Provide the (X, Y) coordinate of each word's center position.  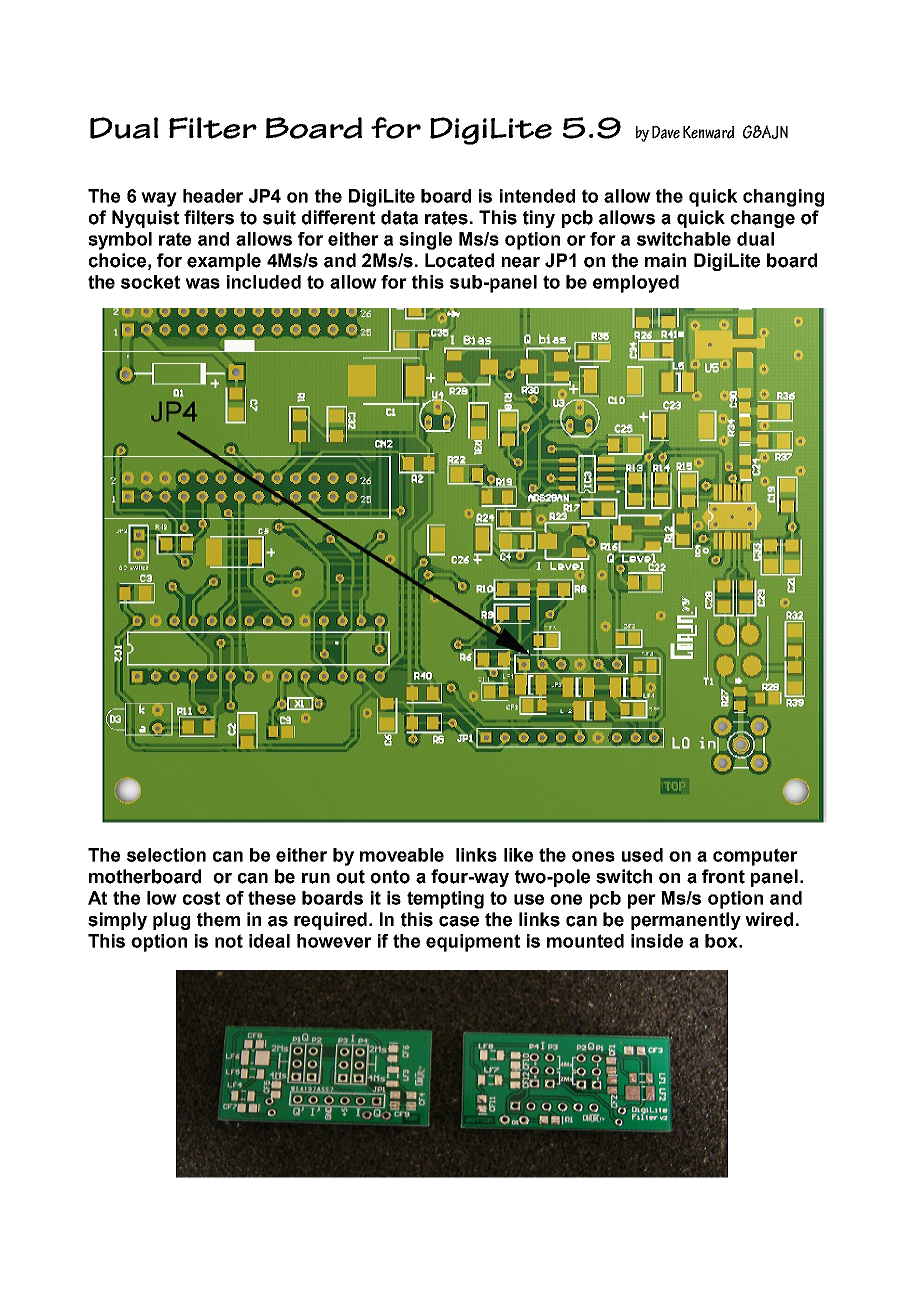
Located (459, 260)
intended (537, 196)
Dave (666, 132)
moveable (402, 855)
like (518, 855)
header (213, 196)
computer (755, 857)
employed (636, 284)
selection (166, 855)
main (665, 260)
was (202, 283)
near (521, 262)
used (642, 855)
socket (150, 282)
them (218, 919)
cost (201, 898)
